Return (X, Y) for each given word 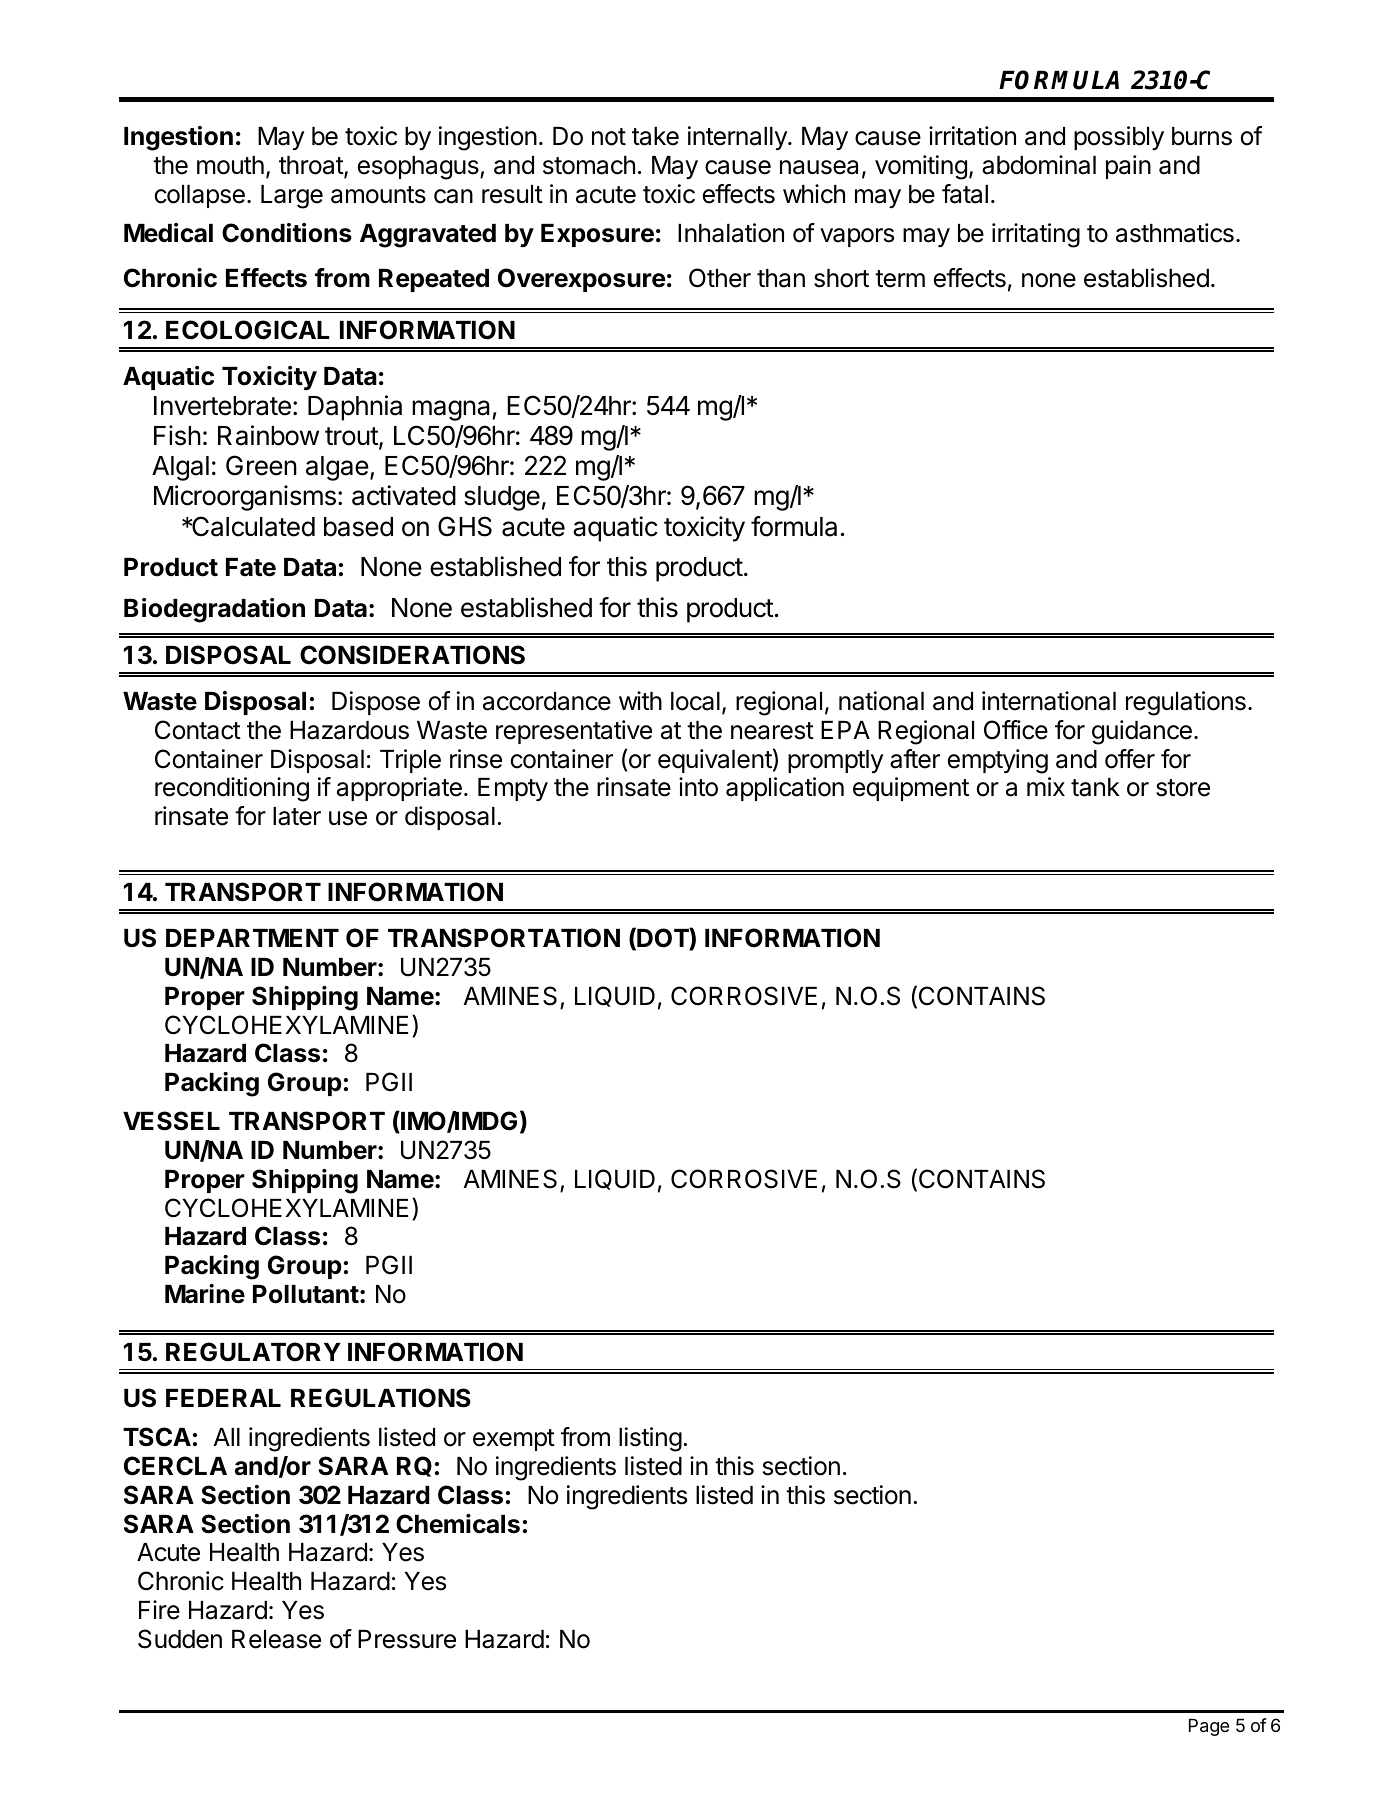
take (655, 136)
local (695, 701)
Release (276, 1639)
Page (1209, 1727)
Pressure (407, 1639)
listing (650, 1439)
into (698, 787)
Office (1016, 730)
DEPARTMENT (252, 938)
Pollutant (306, 1294)
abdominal (1039, 165)
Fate (251, 567)
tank (1095, 787)
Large (292, 197)
